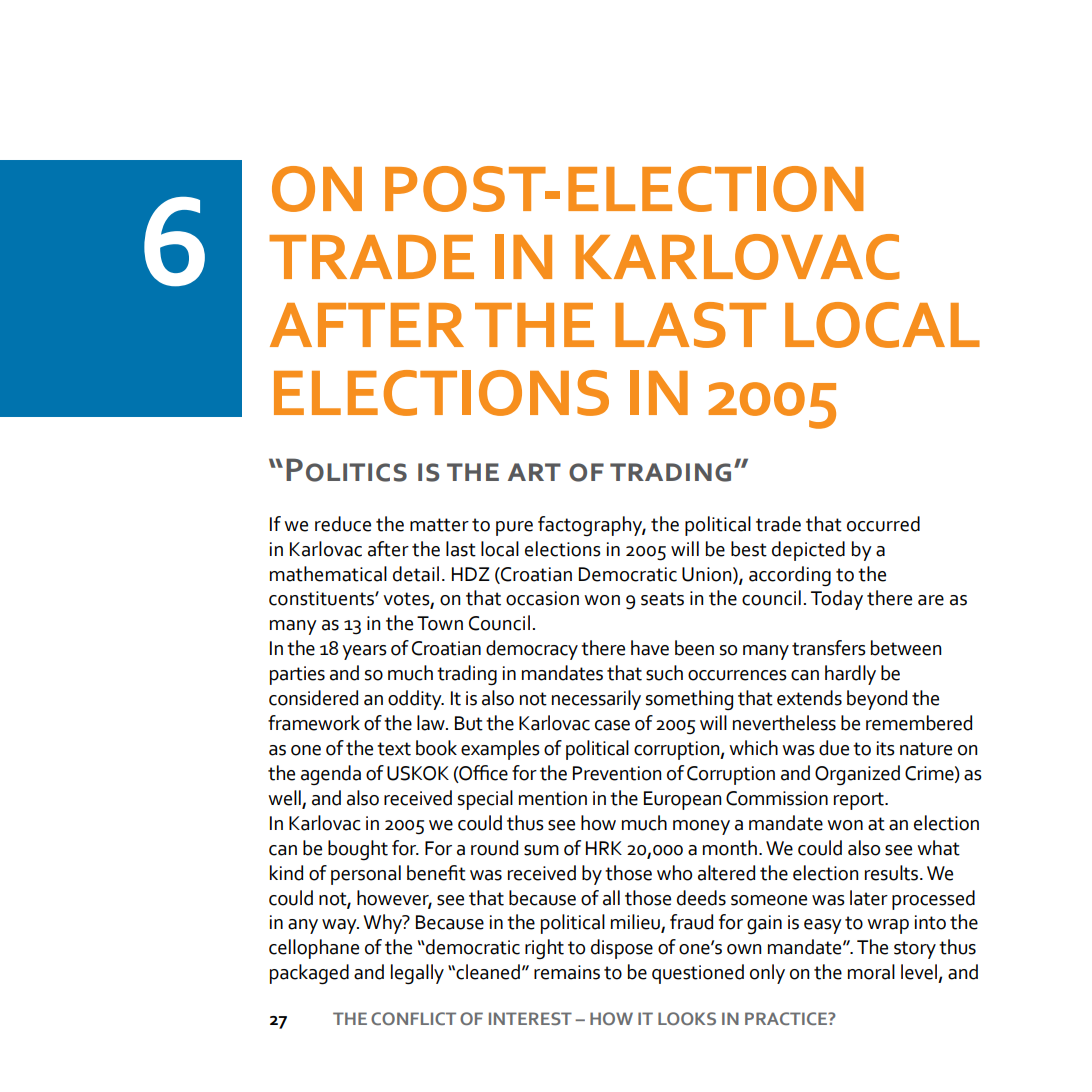 This screenshot has height=1092, width=1092. I want to click on moral, so click(871, 972).
